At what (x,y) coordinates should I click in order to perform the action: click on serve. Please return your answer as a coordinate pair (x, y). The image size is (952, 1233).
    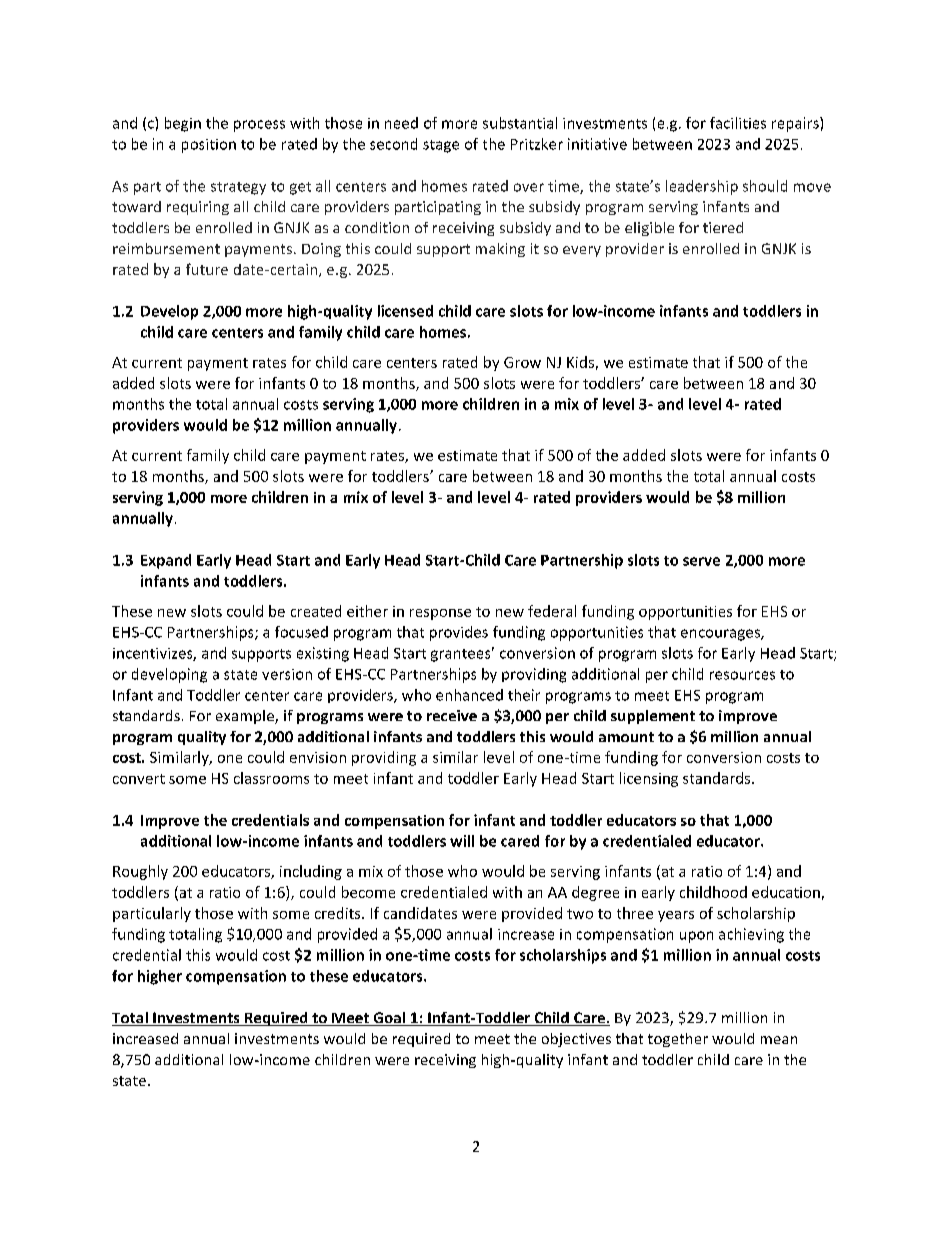
    Looking at the image, I should click on (701, 561).
